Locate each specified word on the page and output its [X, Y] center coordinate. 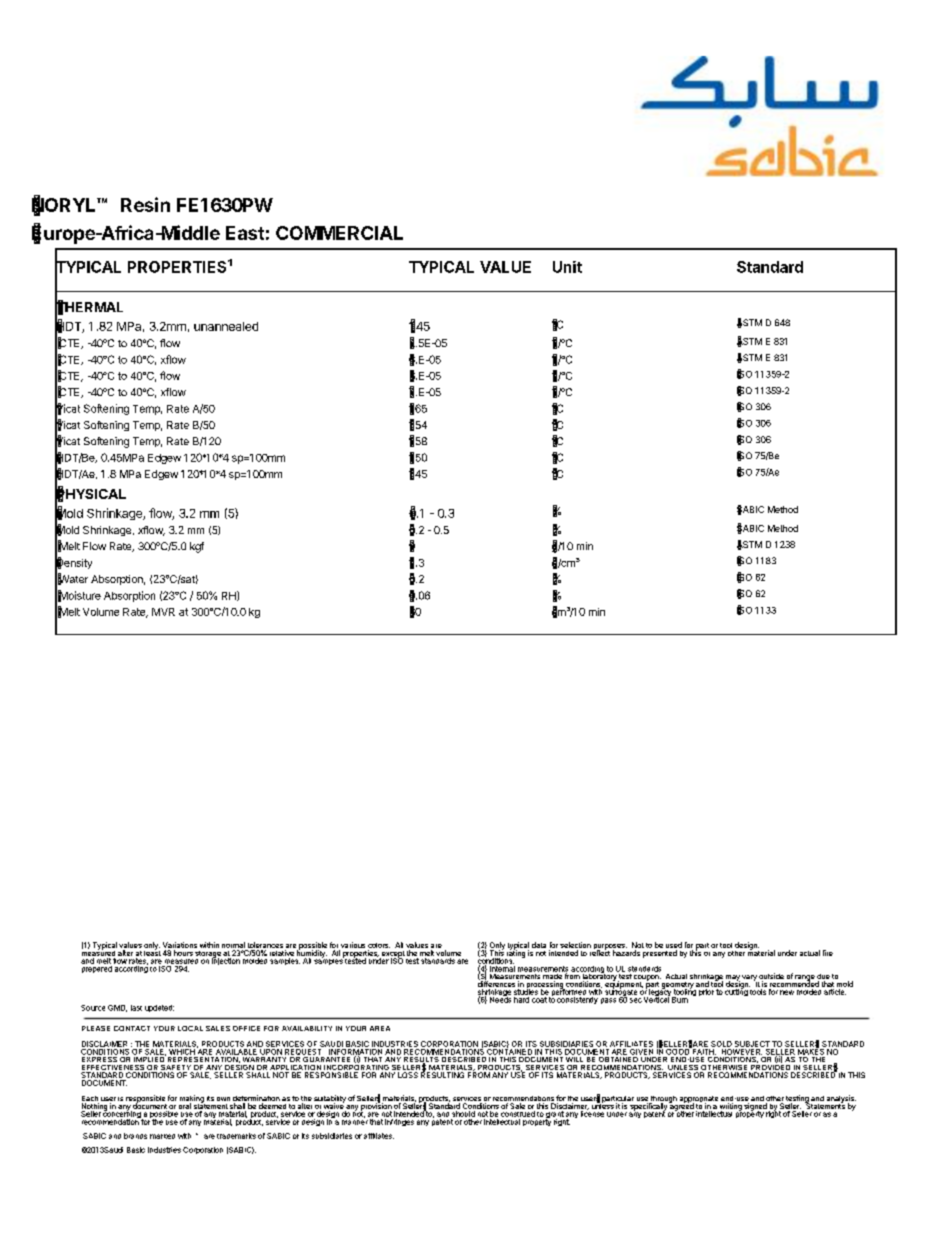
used [674, 946]
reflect [600, 952]
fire [828, 953]
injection [226, 960]
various [352, 946]
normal [234, 946]
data [539, 945]
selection [575, 946]
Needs [500, 999]
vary [749, 979]
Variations [180, 946]
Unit [567, 267]
